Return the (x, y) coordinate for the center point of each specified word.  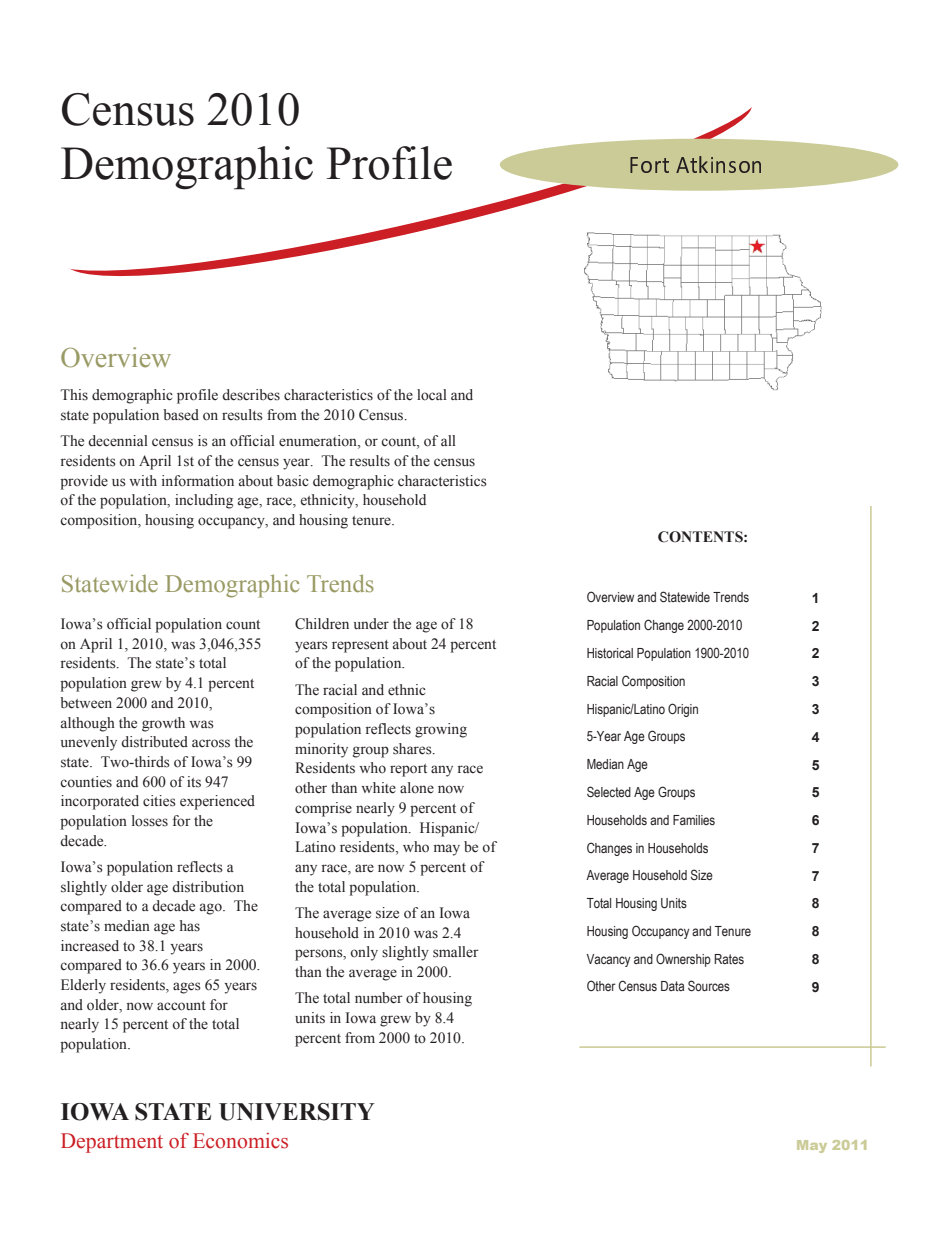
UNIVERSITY (296, 1112)
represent (360, 646)
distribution (208, 887)
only (364, 953)
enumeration (319, 442)
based (181, 415)
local (432, 395)
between (86, 703)
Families (694, 820)
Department (112, 1143)
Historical (610, 653)
